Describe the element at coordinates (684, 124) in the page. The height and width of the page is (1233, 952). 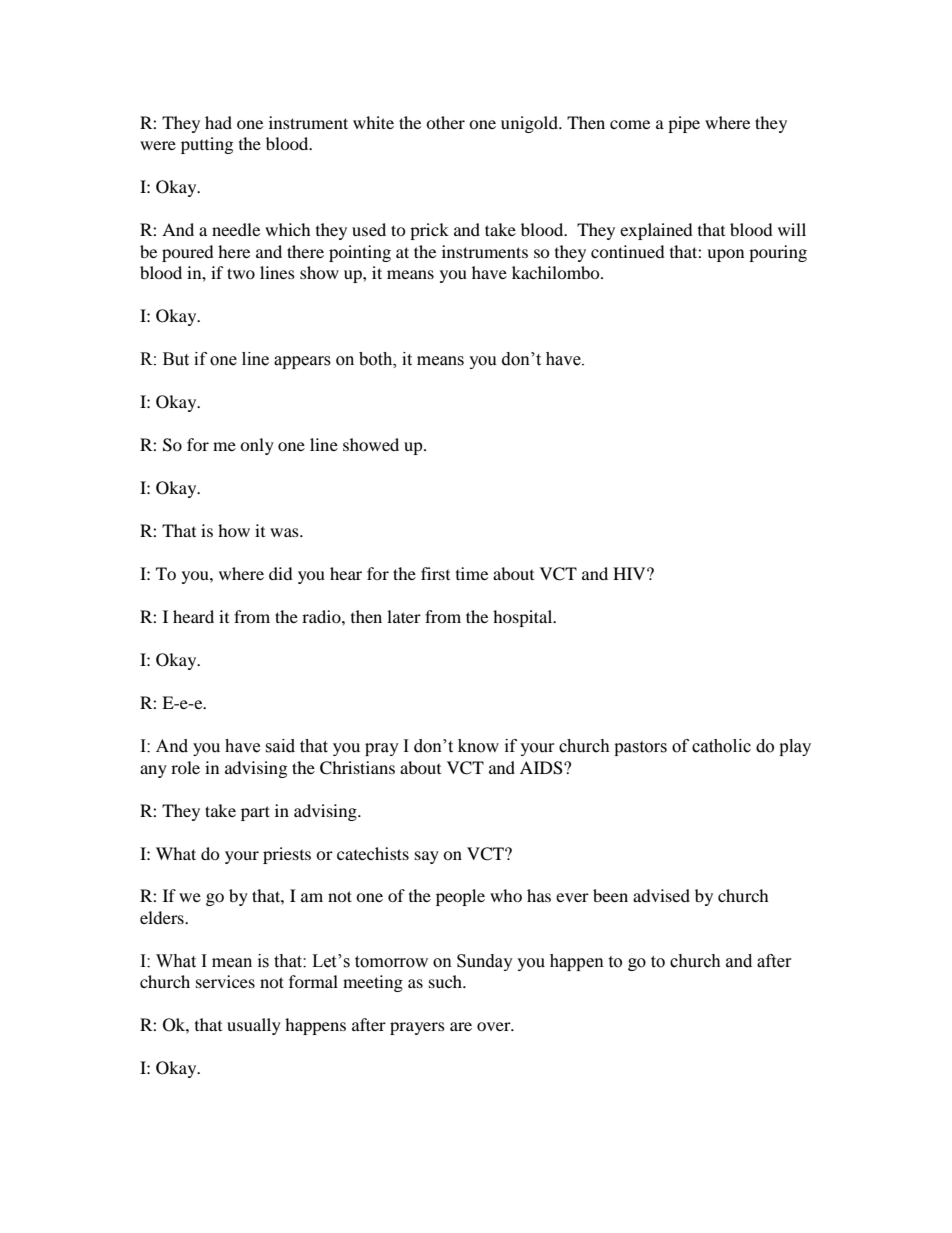
I see `pipe` at that location.
